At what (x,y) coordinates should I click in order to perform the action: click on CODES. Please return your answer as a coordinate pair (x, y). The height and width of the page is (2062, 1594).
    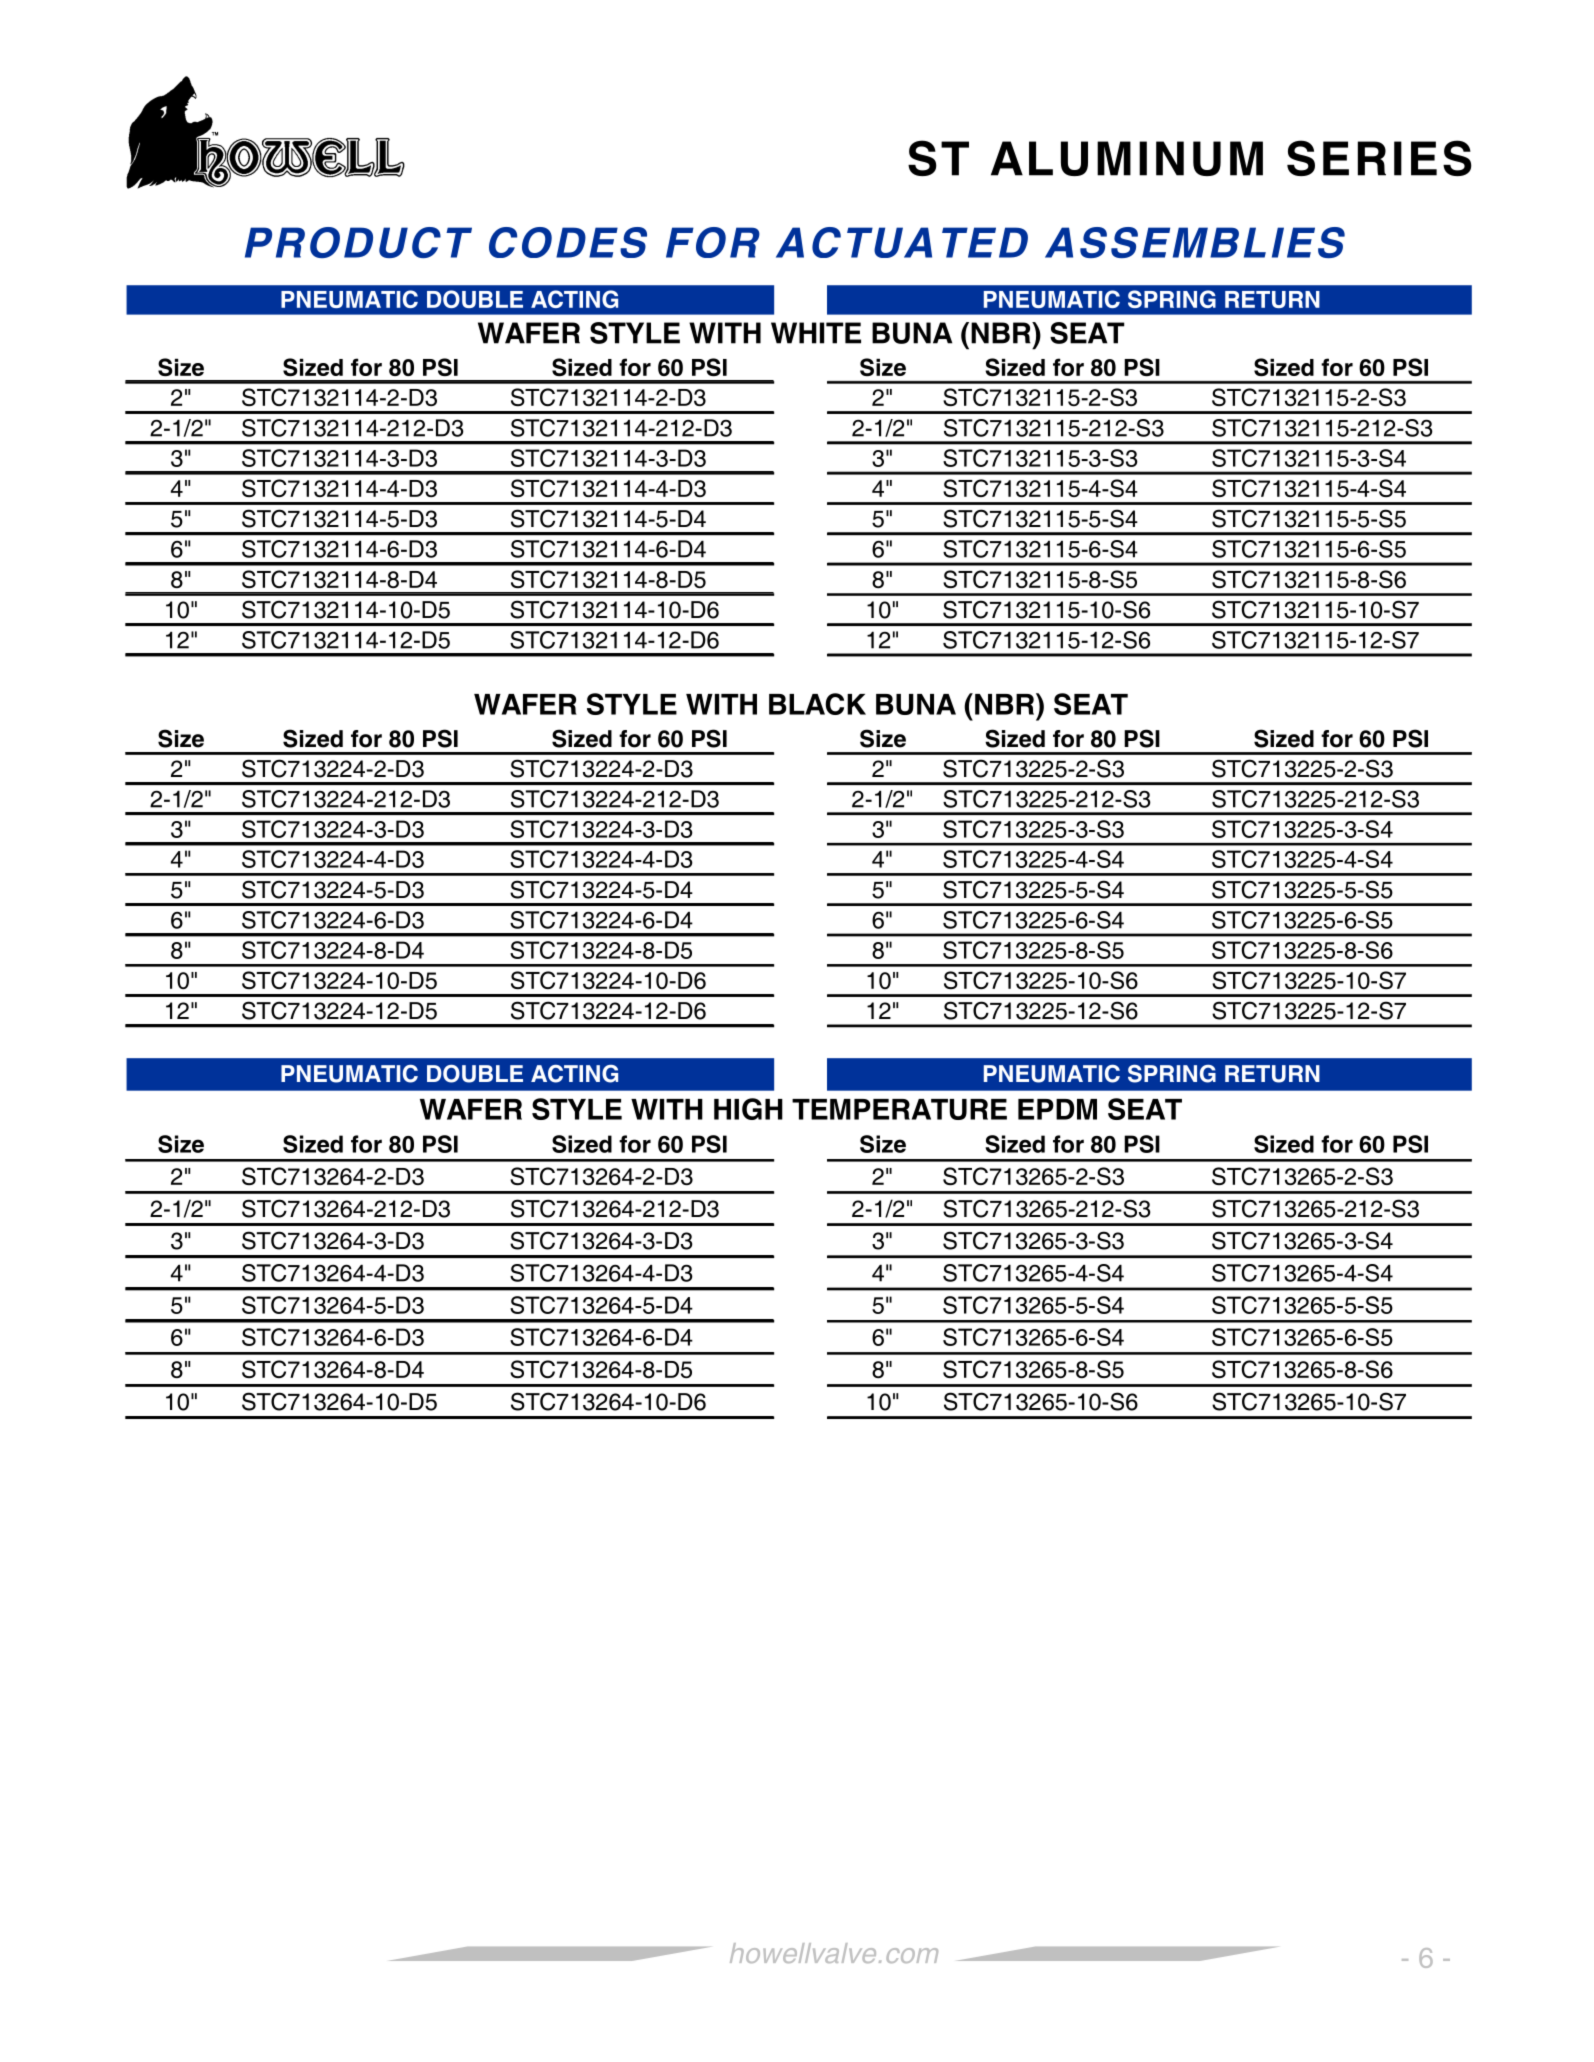
    Looking at the image, I should click on (568, 242).
